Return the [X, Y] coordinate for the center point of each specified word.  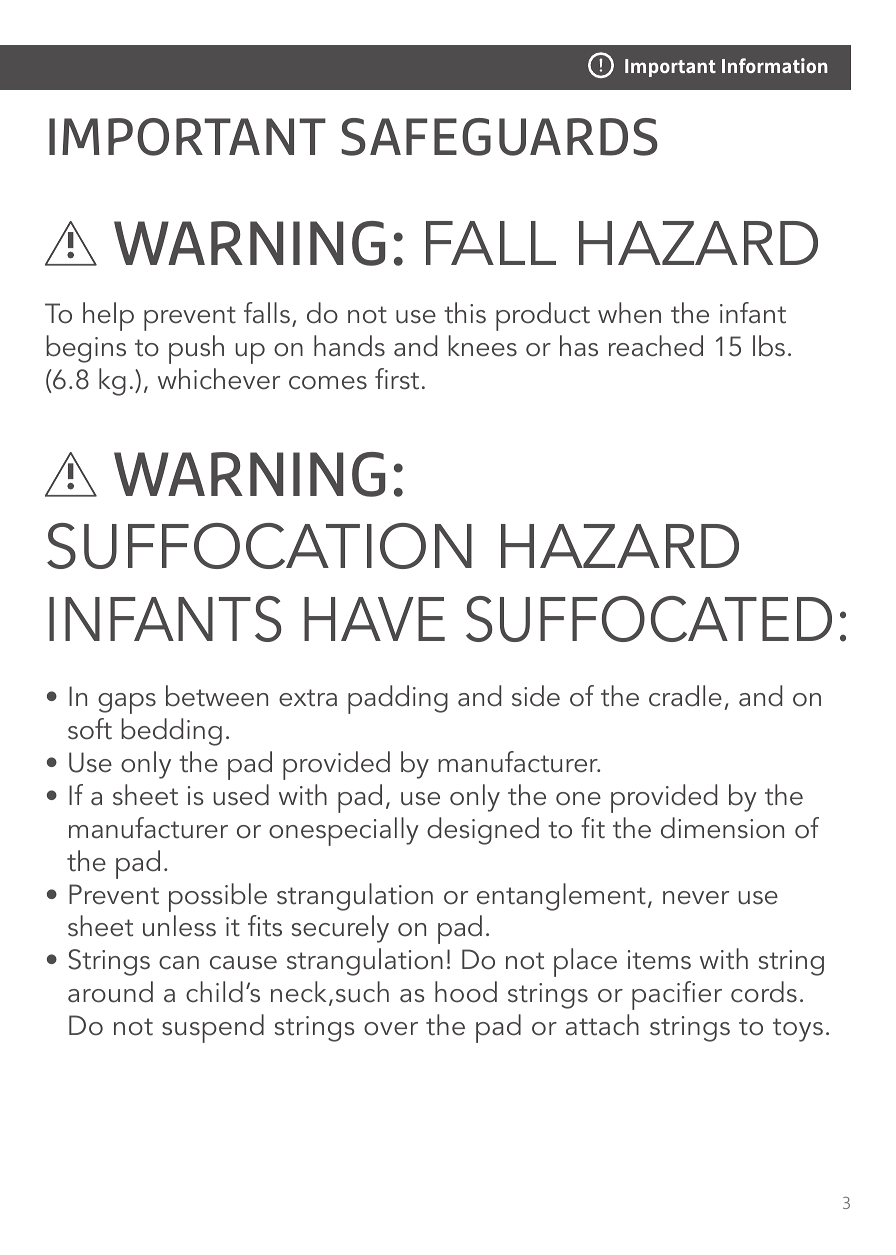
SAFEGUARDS [499, 137]
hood [466, 992]
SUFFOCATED [649, 619]
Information [775, 65]
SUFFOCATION [259, 546]
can [179, 963]
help [108, 316]
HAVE [374, 619]
